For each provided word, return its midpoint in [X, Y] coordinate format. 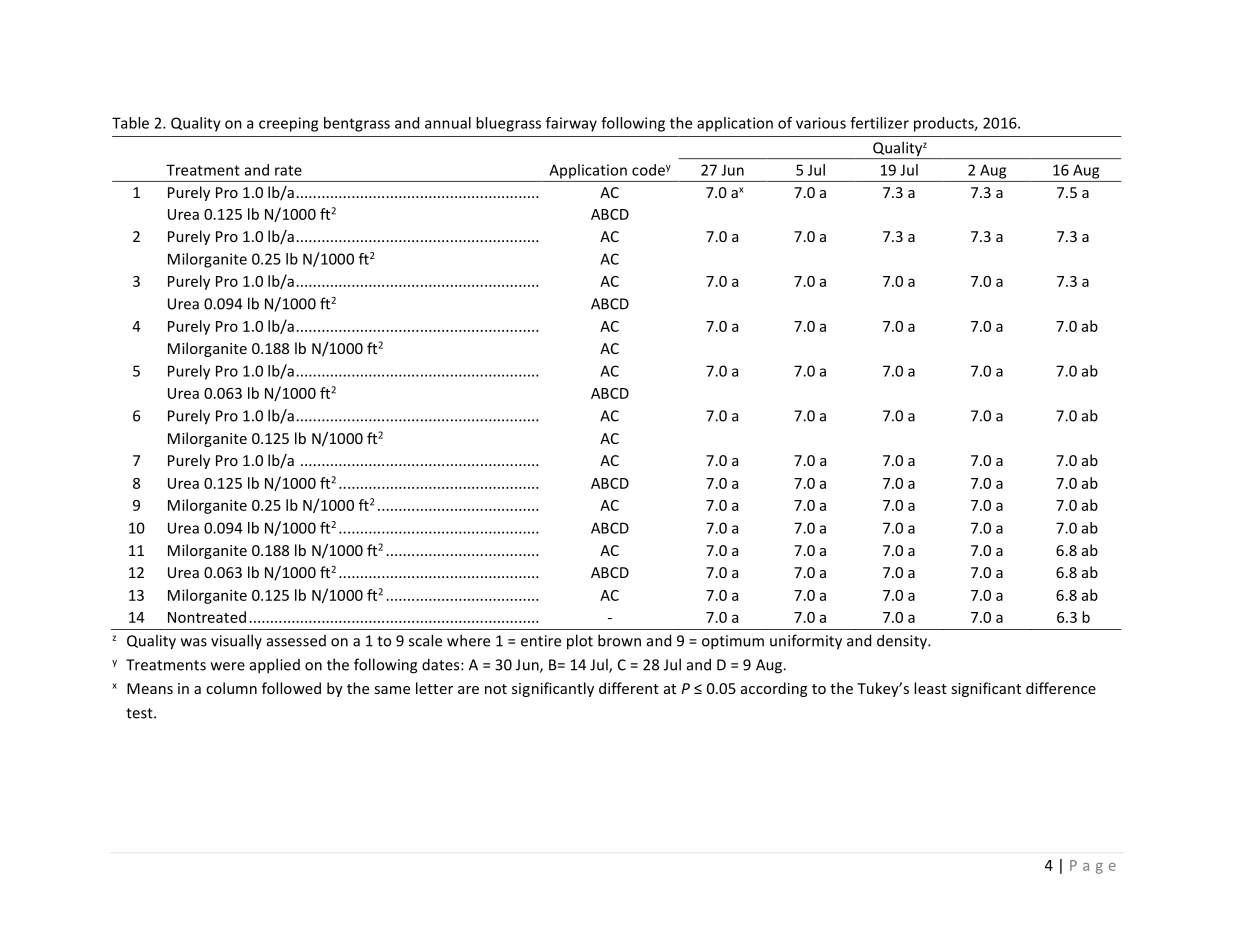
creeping [288, 124]
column [231, 688]
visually [236, 641]
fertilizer [879, 123]
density [903, 642]
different [629, 688]
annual [448, 123]
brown [619, 640]
